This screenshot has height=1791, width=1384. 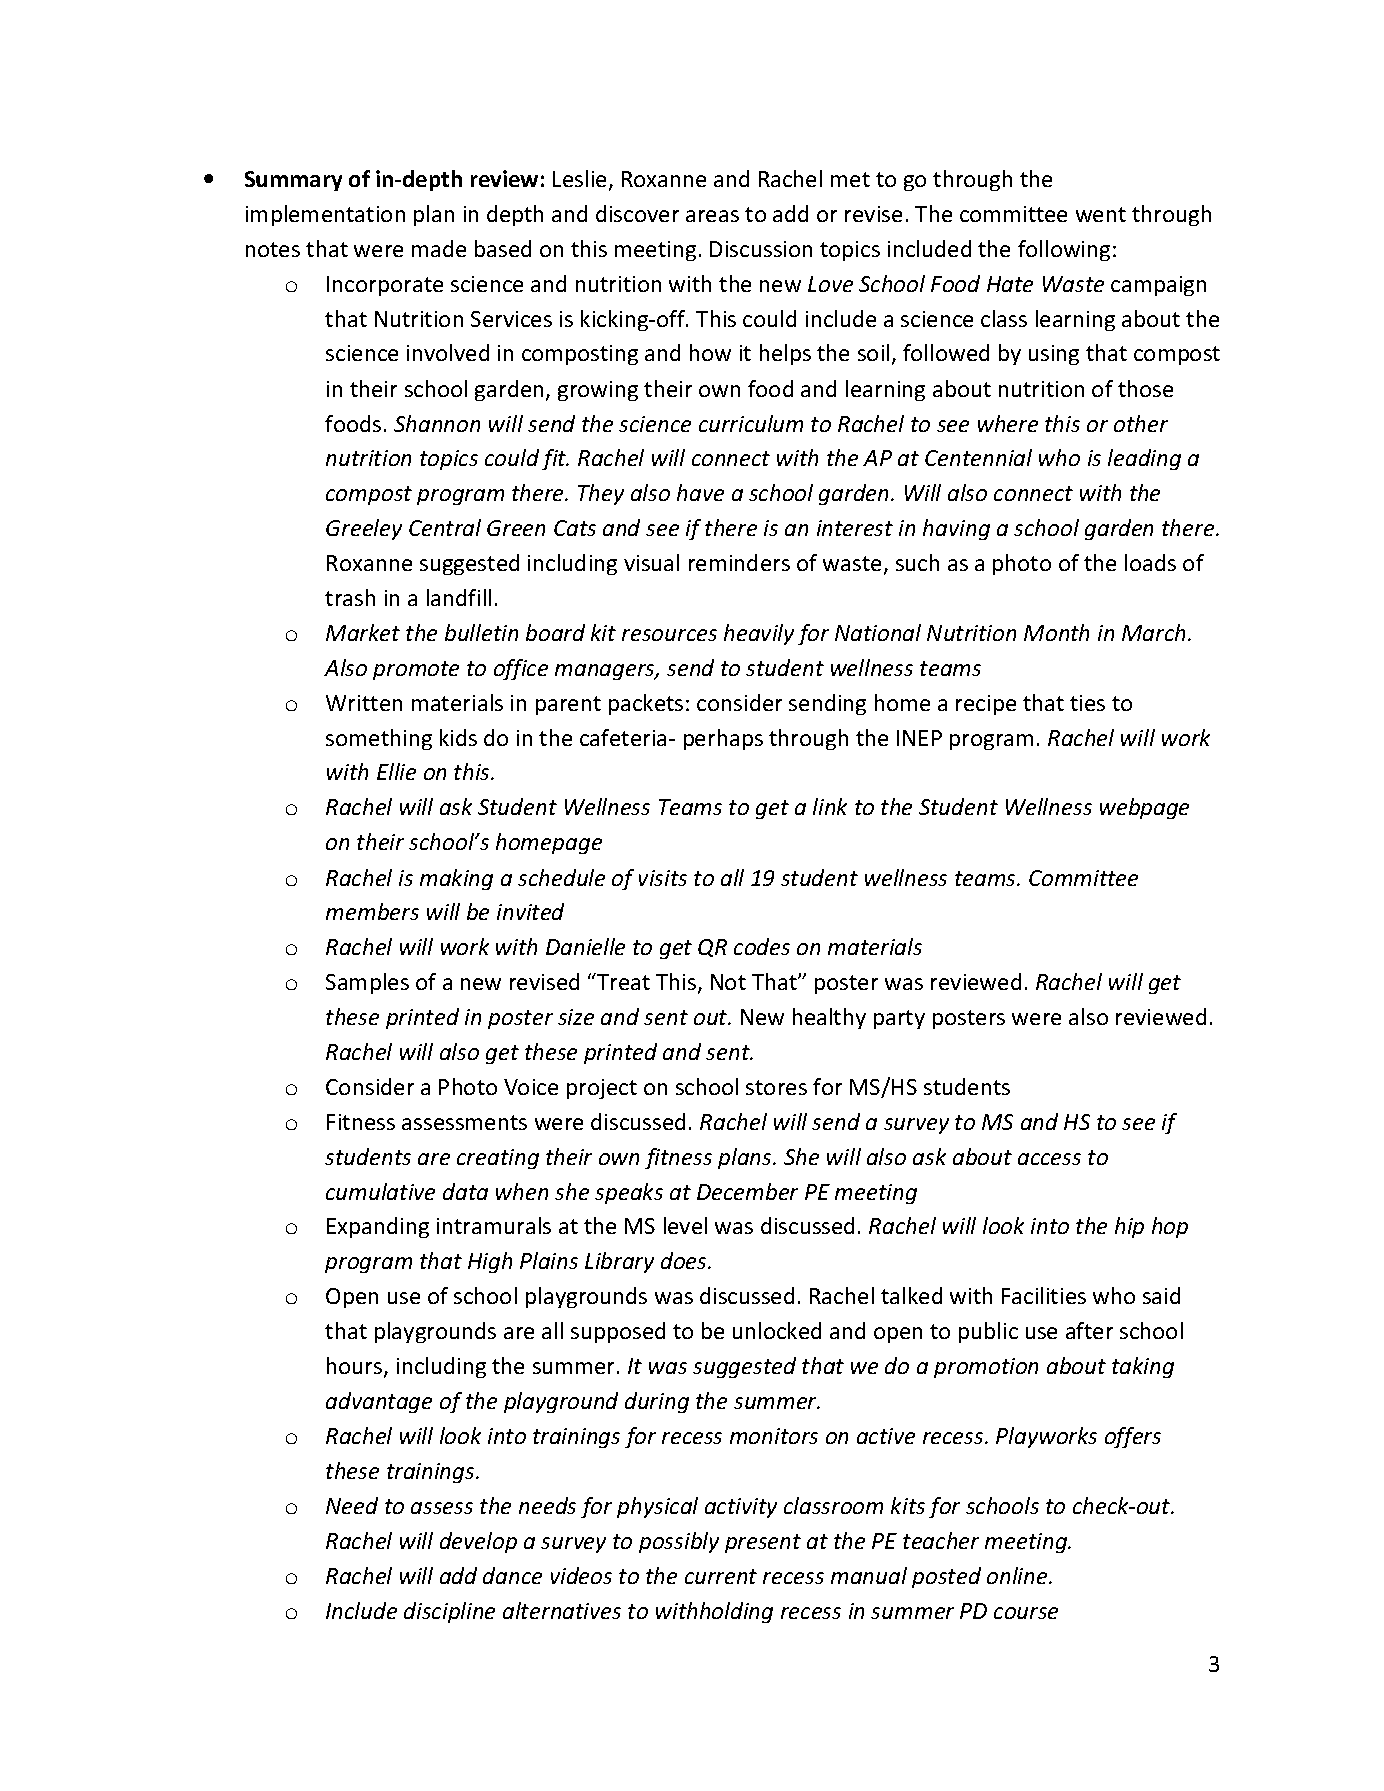 I want to click on online, so click(x=1018, y=1575).
